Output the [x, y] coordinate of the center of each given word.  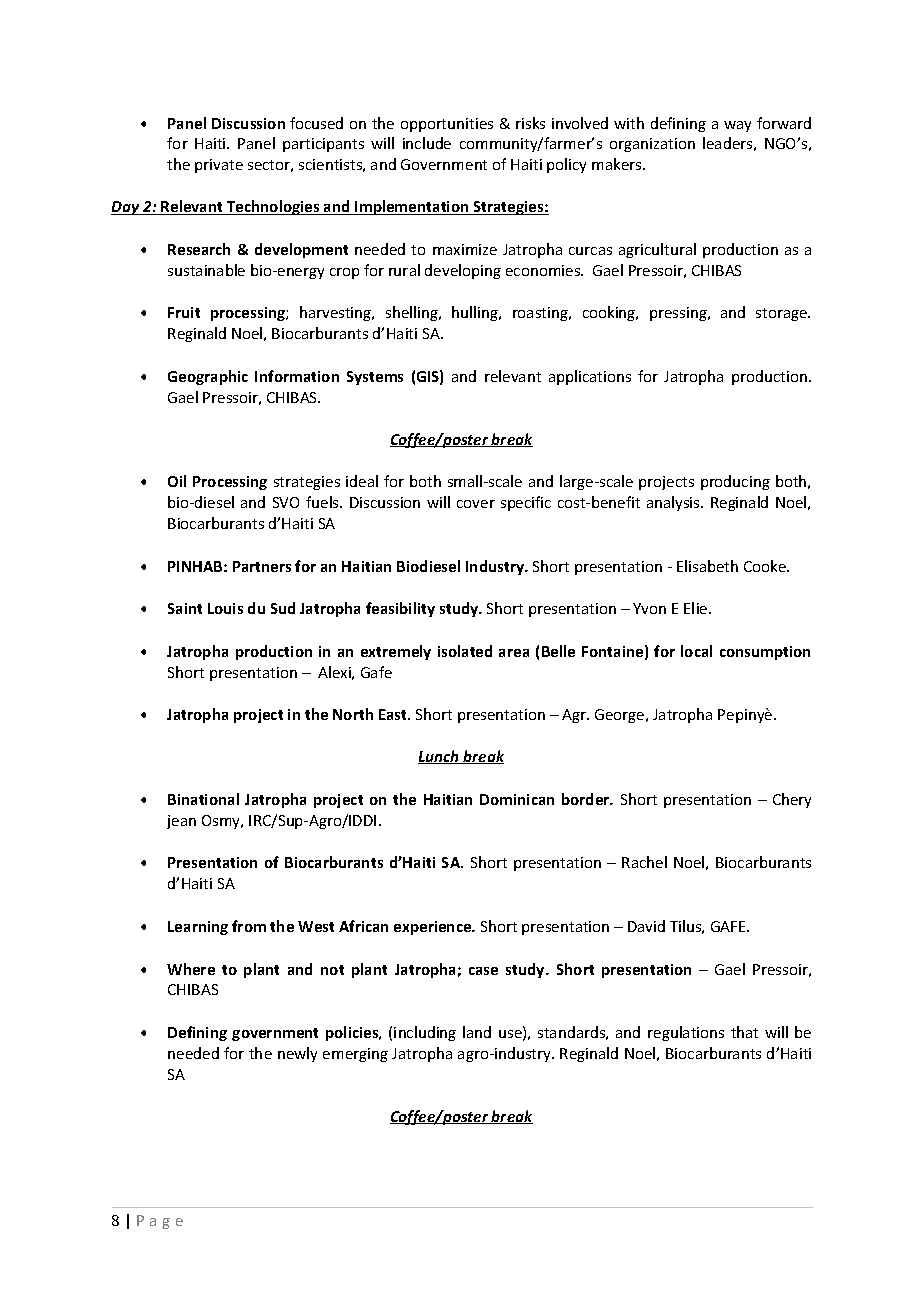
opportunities [447, 125]
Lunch [440, 757]
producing [735, 482]
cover [476, 504]
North [353, 714]
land [477, 1032]
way [737, 126]
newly [297, 1054]
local [696, 651]
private [219, 166]
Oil [177, 481]
